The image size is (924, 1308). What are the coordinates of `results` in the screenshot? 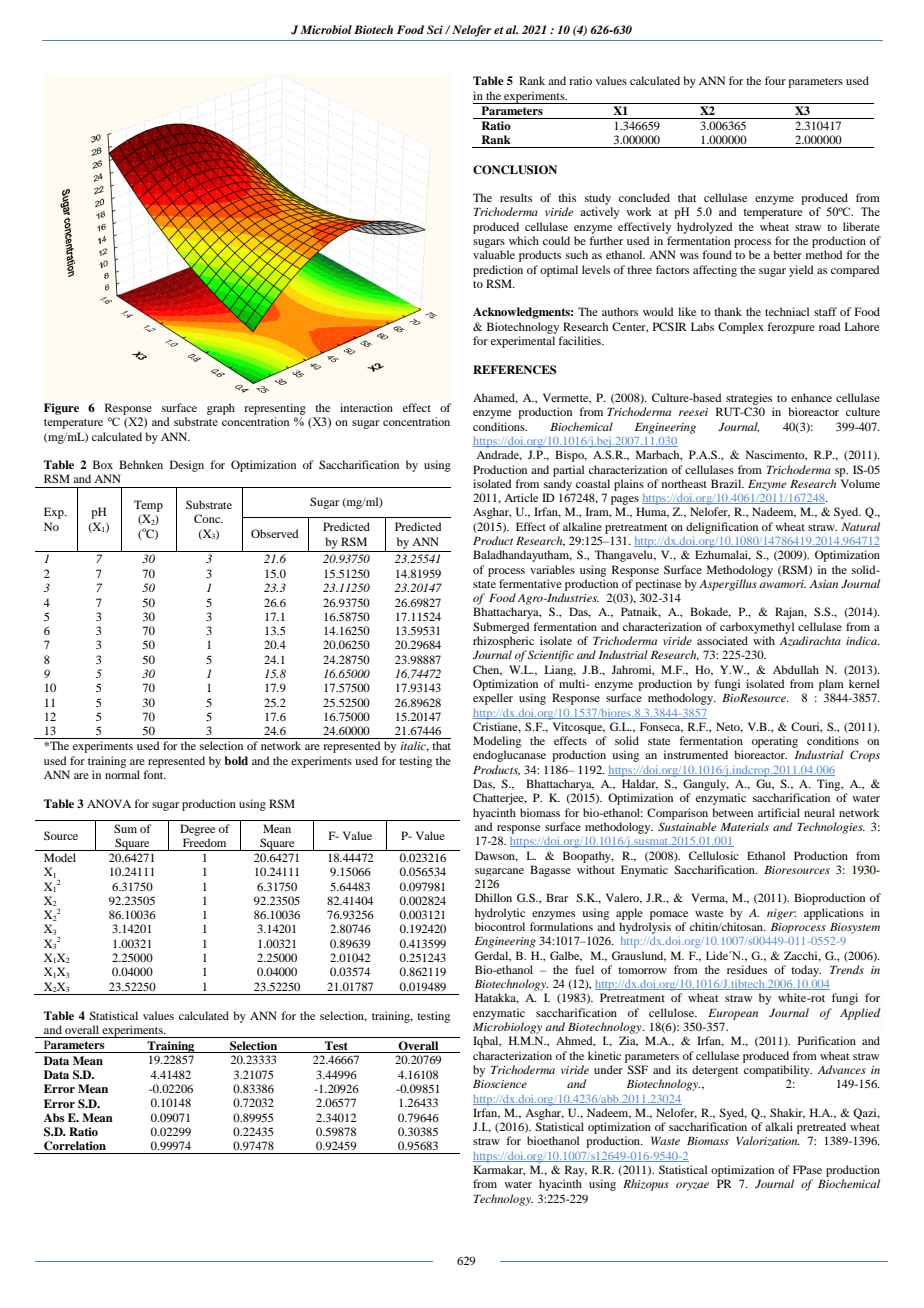 It's located at (516, 197).
